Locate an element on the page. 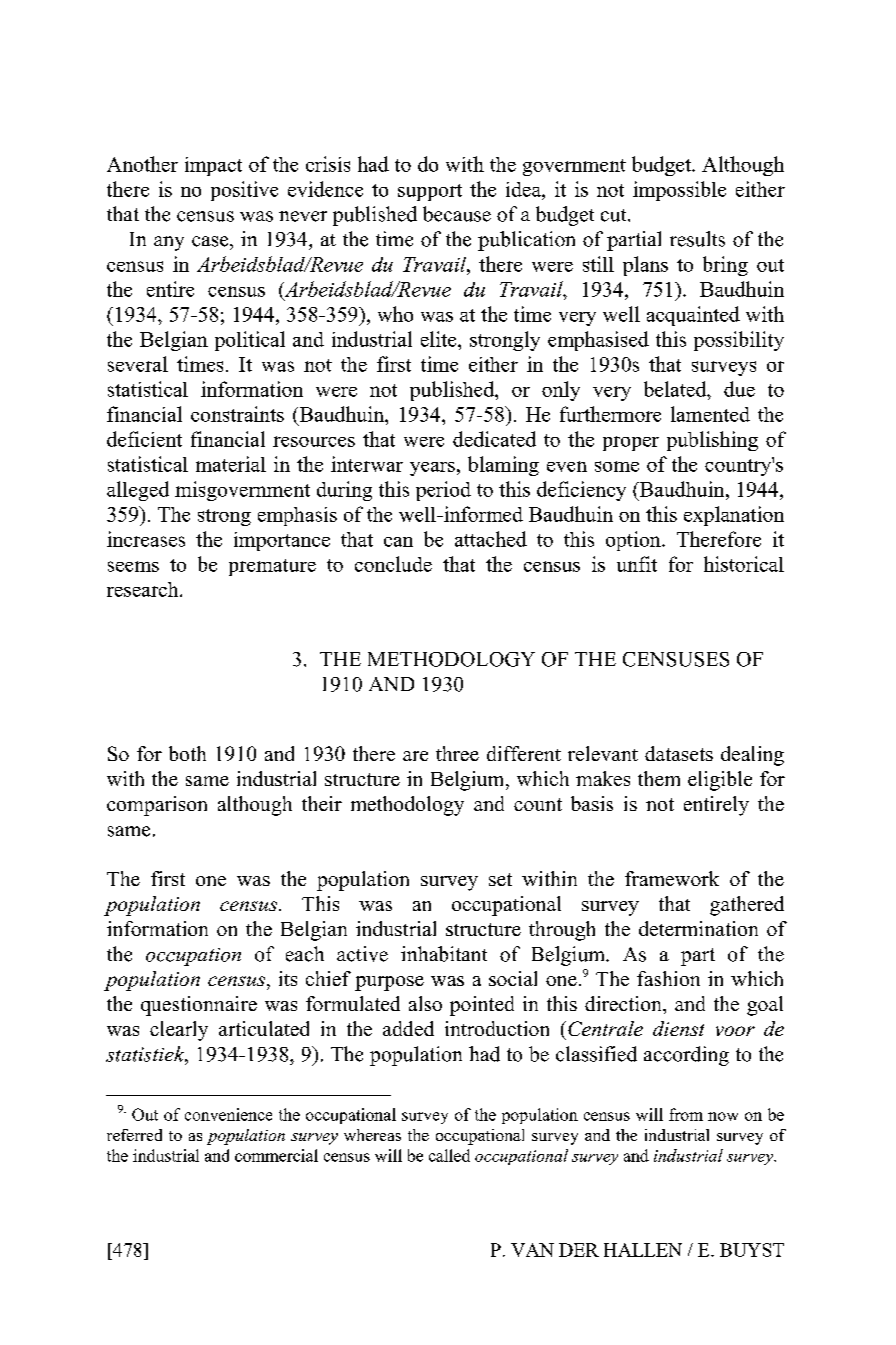 Image resolution: width=896 pixels, height=1345 pixels. both is located at coordinates (187, 753).
